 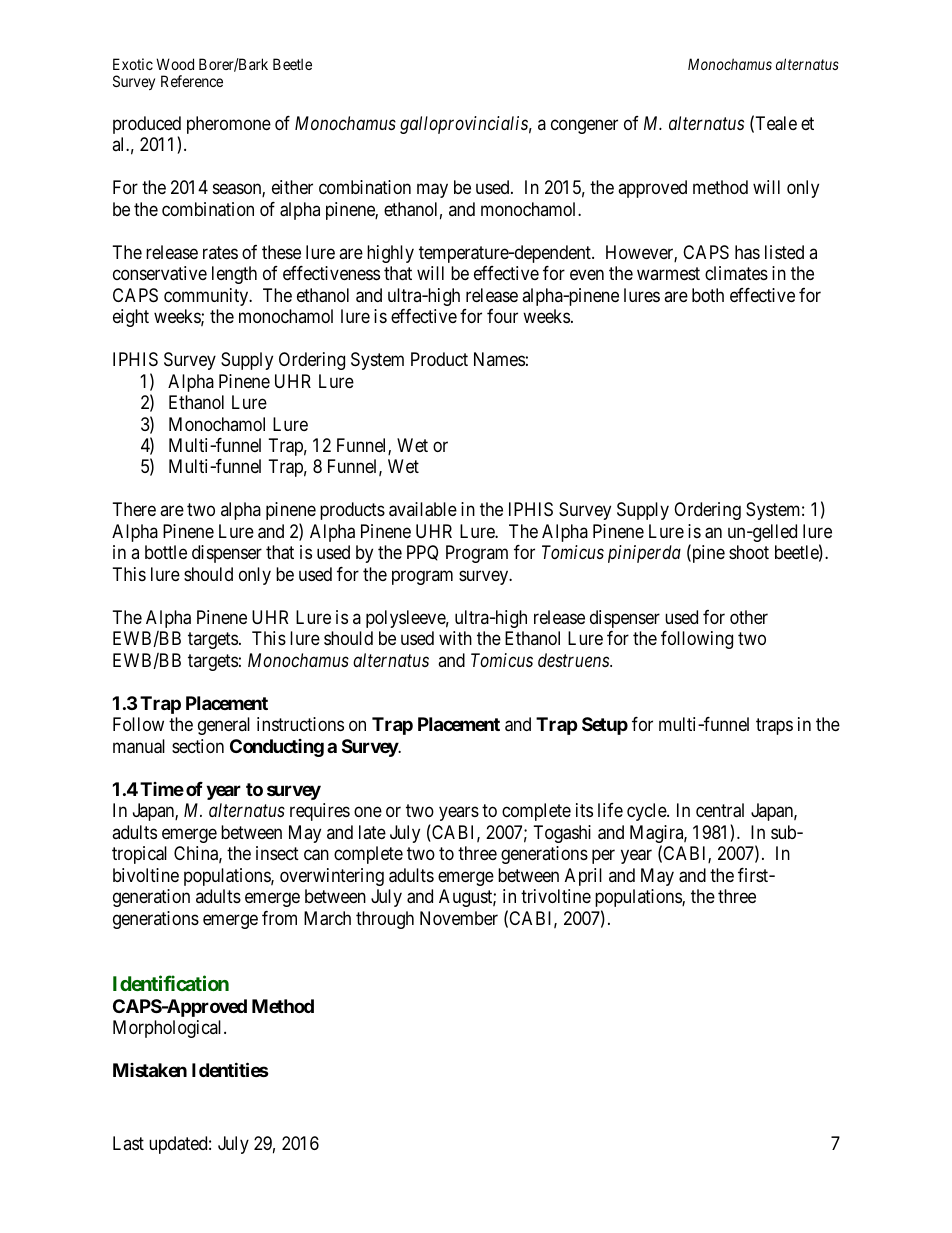 I want to click on There, so click(x=134, y=509).
